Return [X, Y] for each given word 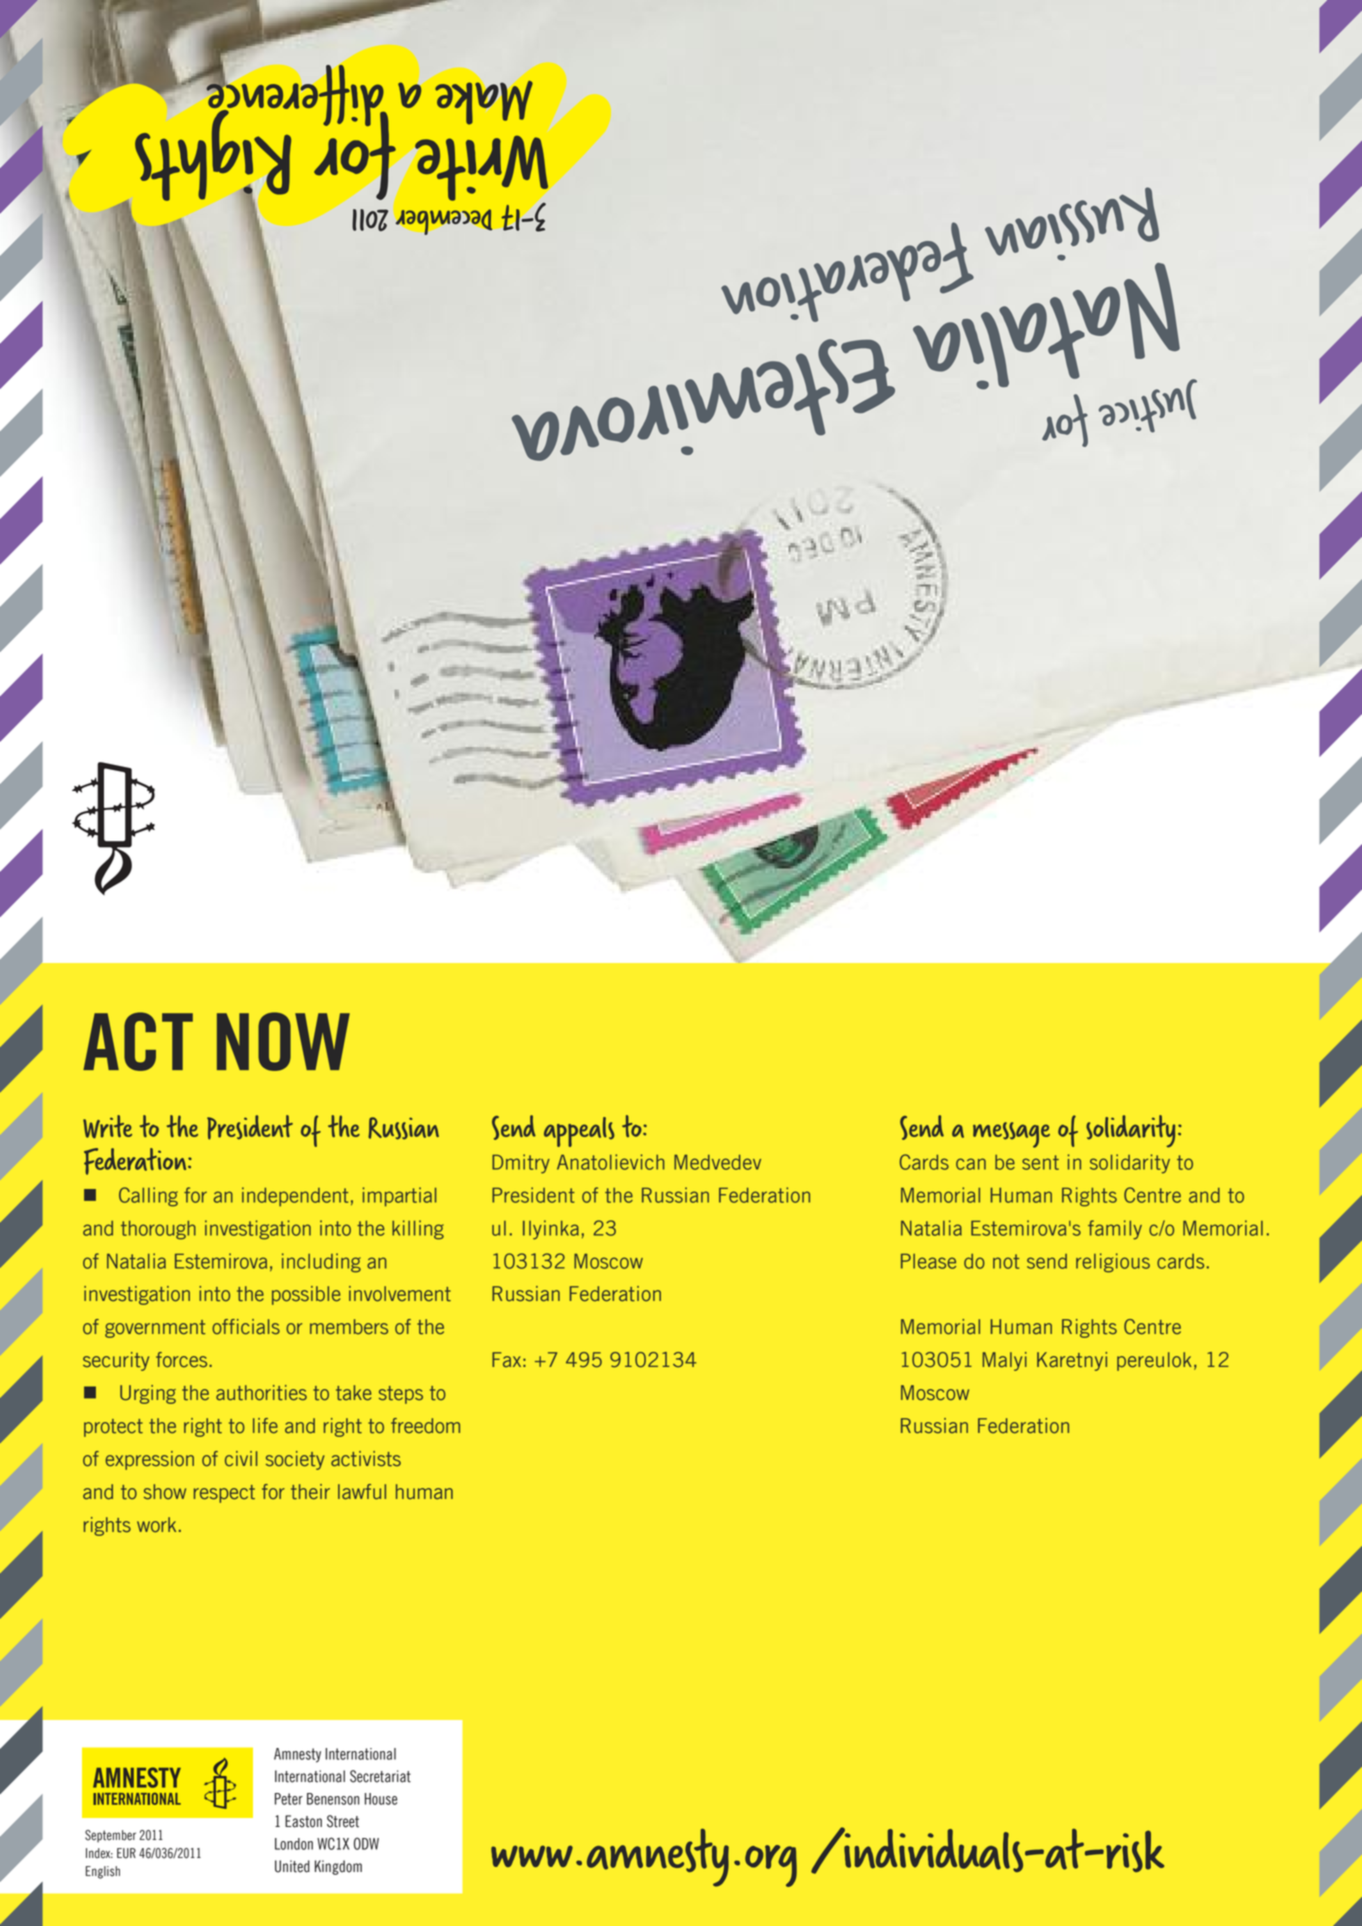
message [1011, 1135]
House [381, 1799]
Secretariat [380, 1776]
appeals [579, 1132]
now [283, 1041]
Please [928, 1261]
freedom [425, 1426]
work [156, 1525]
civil [241, 1459]
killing [418, 1230]
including [321, 1263]
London [294, 1844]
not [1006, 1261]
